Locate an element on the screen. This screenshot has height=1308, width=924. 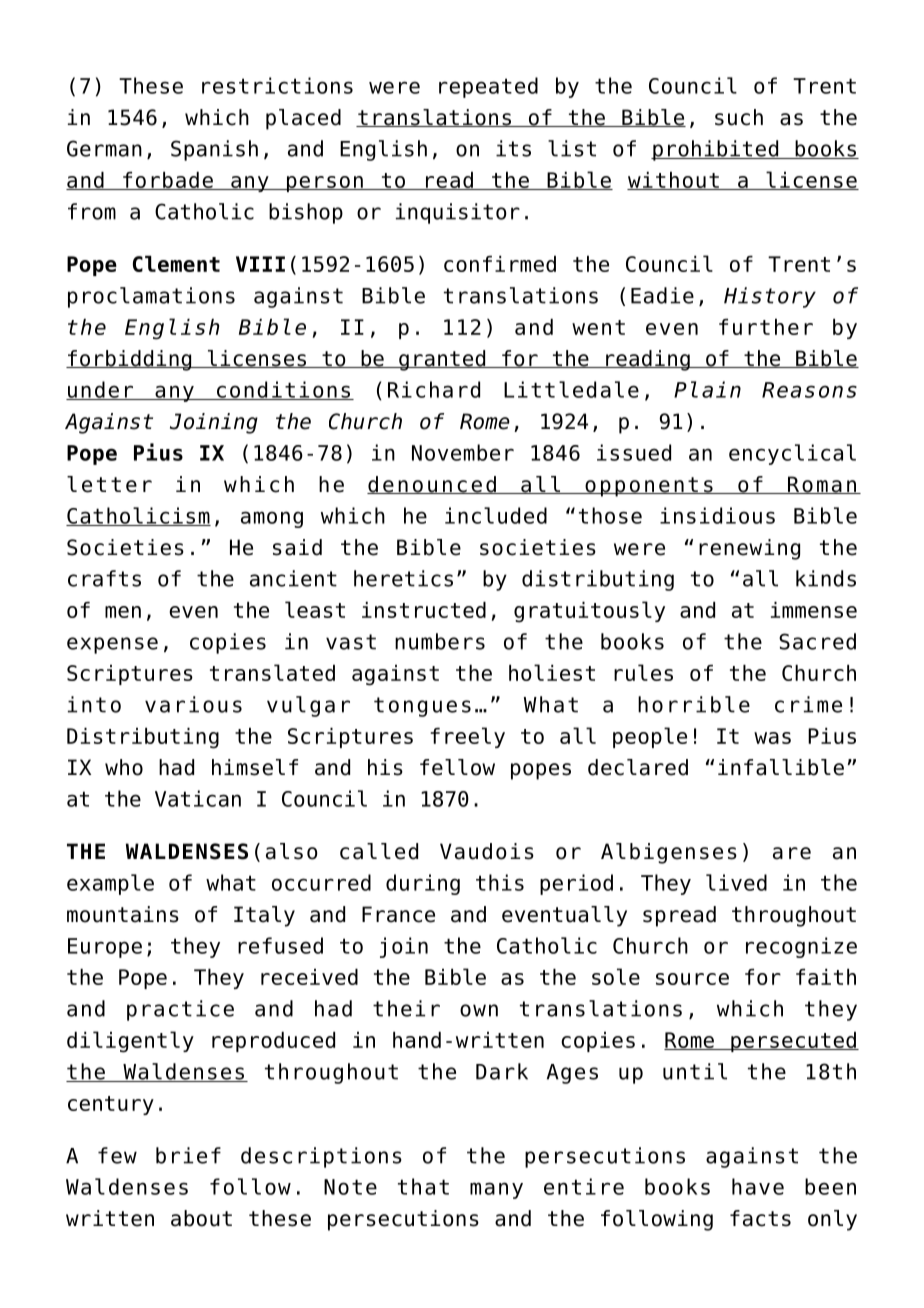
Vatican is located at coordinates (198, 798).
